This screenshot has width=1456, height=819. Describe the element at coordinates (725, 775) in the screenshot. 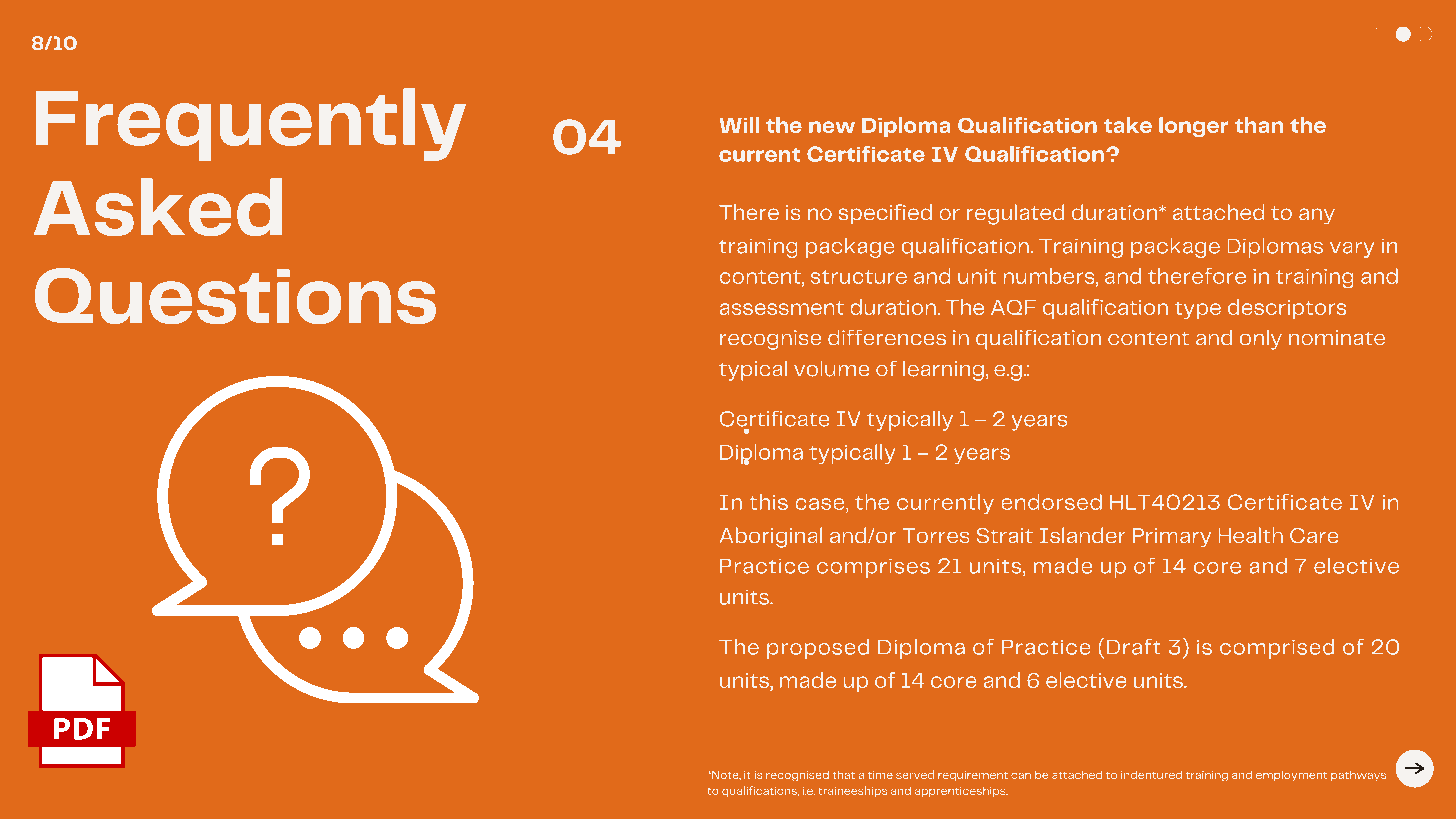

I see `Note` at that location.
